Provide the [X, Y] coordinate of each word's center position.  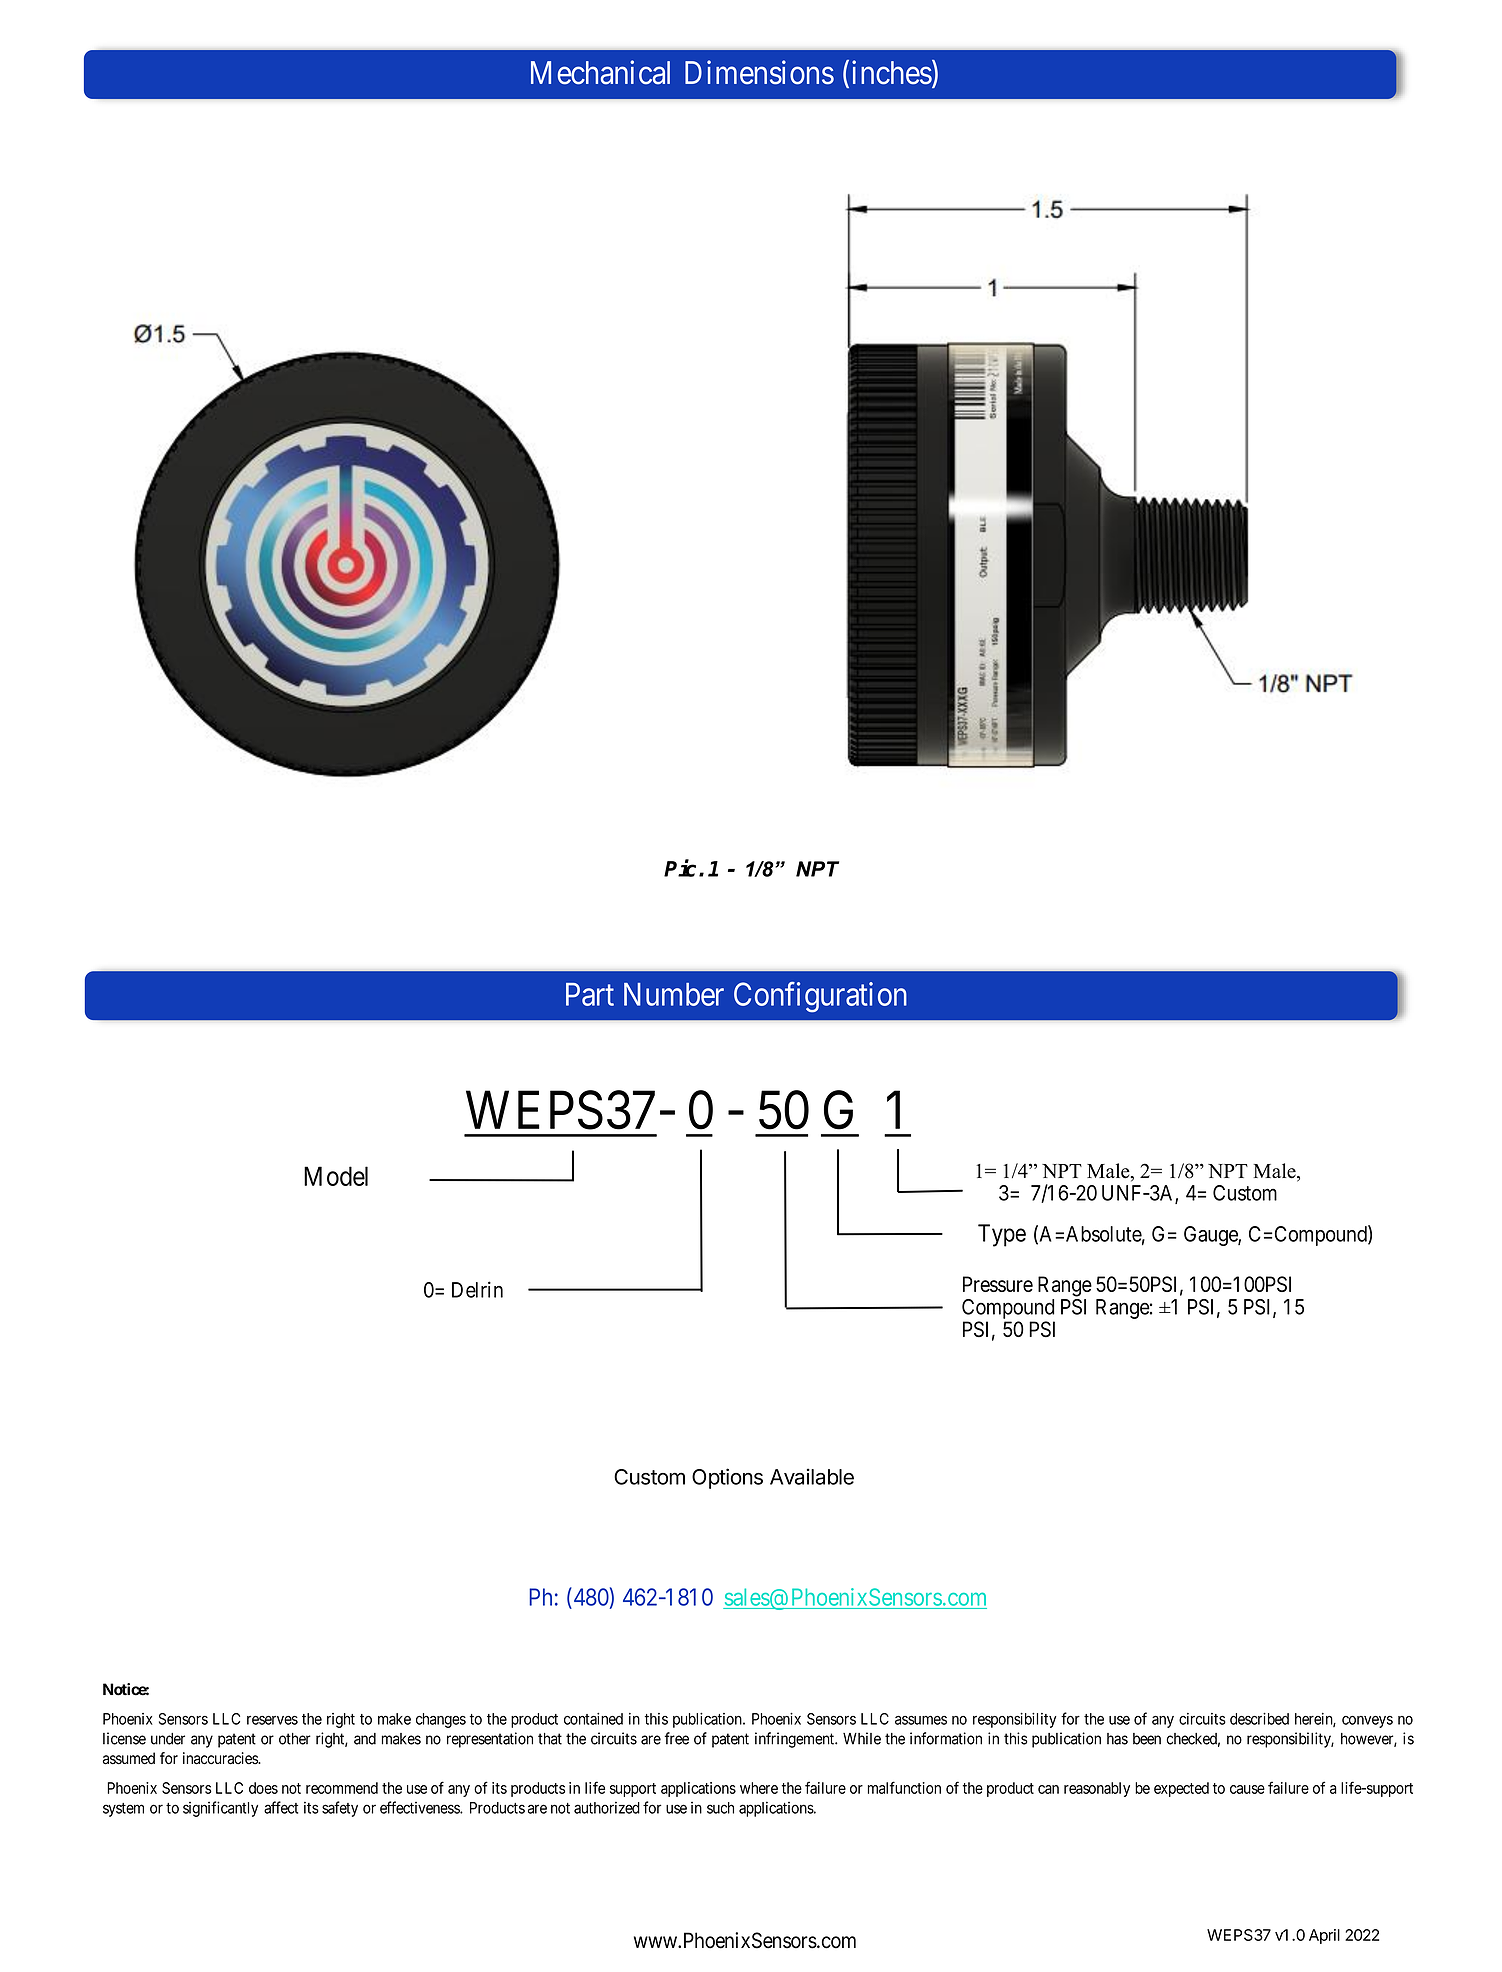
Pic [680, 868]
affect [281, 1807]
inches [892, 72]
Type [1002, 1235]
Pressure [998, 1284]
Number [674, 994]
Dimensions [759, 72]
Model [336, 1176]
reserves [272, 1720]
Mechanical [600, 72]
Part [590, 994]
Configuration [820, 997]
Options [727, 1478]
